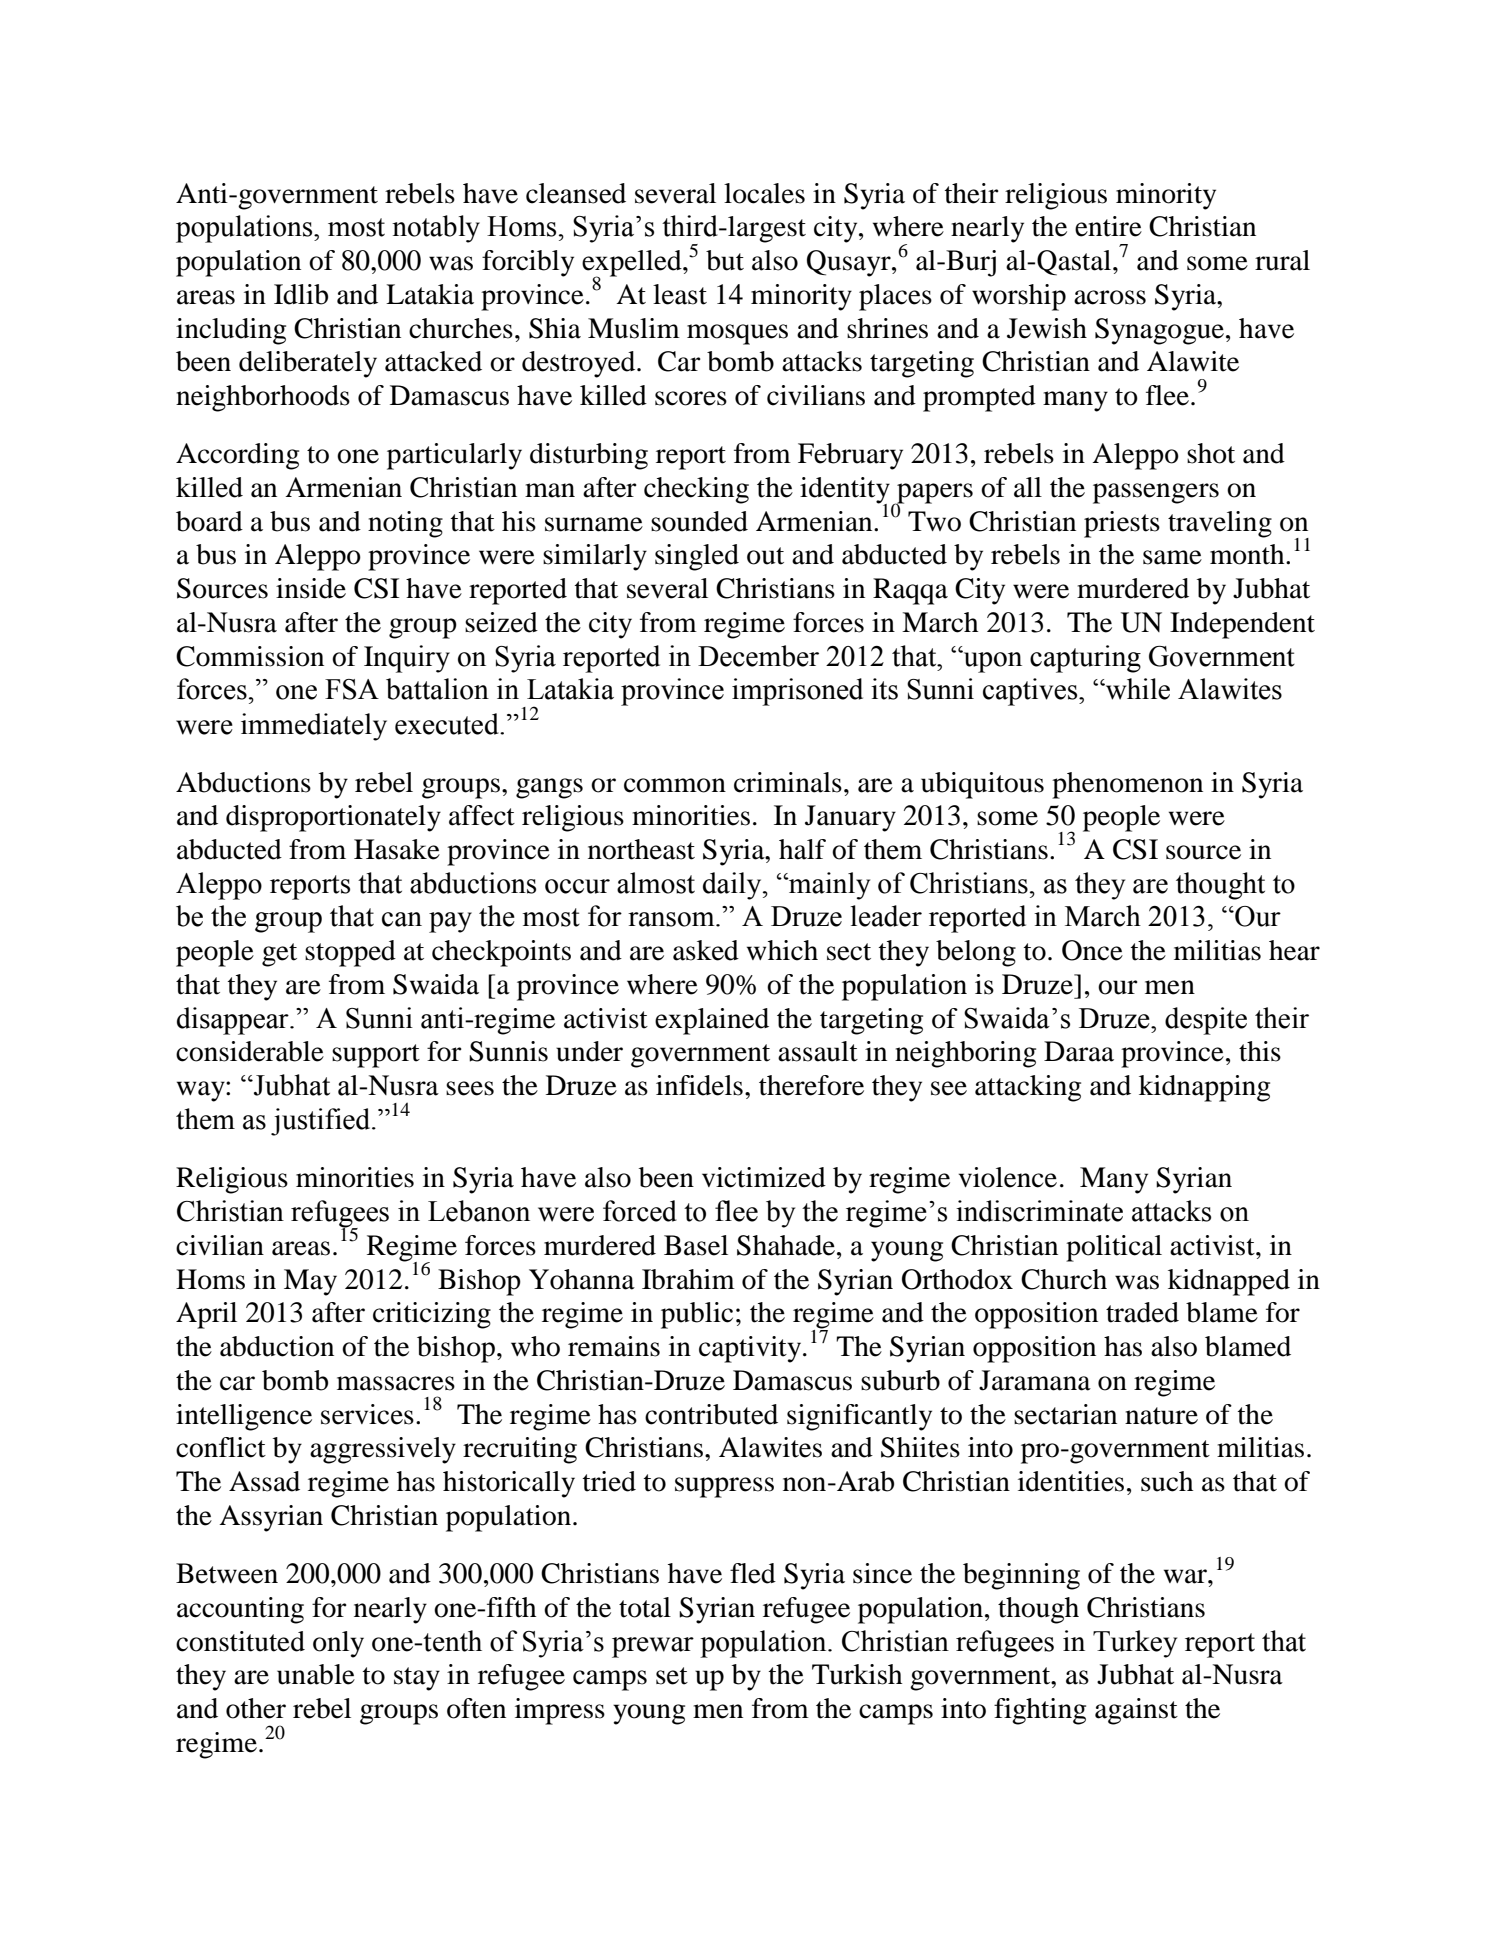  What do you see at coordinates (1092, 950) in the image?
I see `Once` at bounding box center [1092, 950].
